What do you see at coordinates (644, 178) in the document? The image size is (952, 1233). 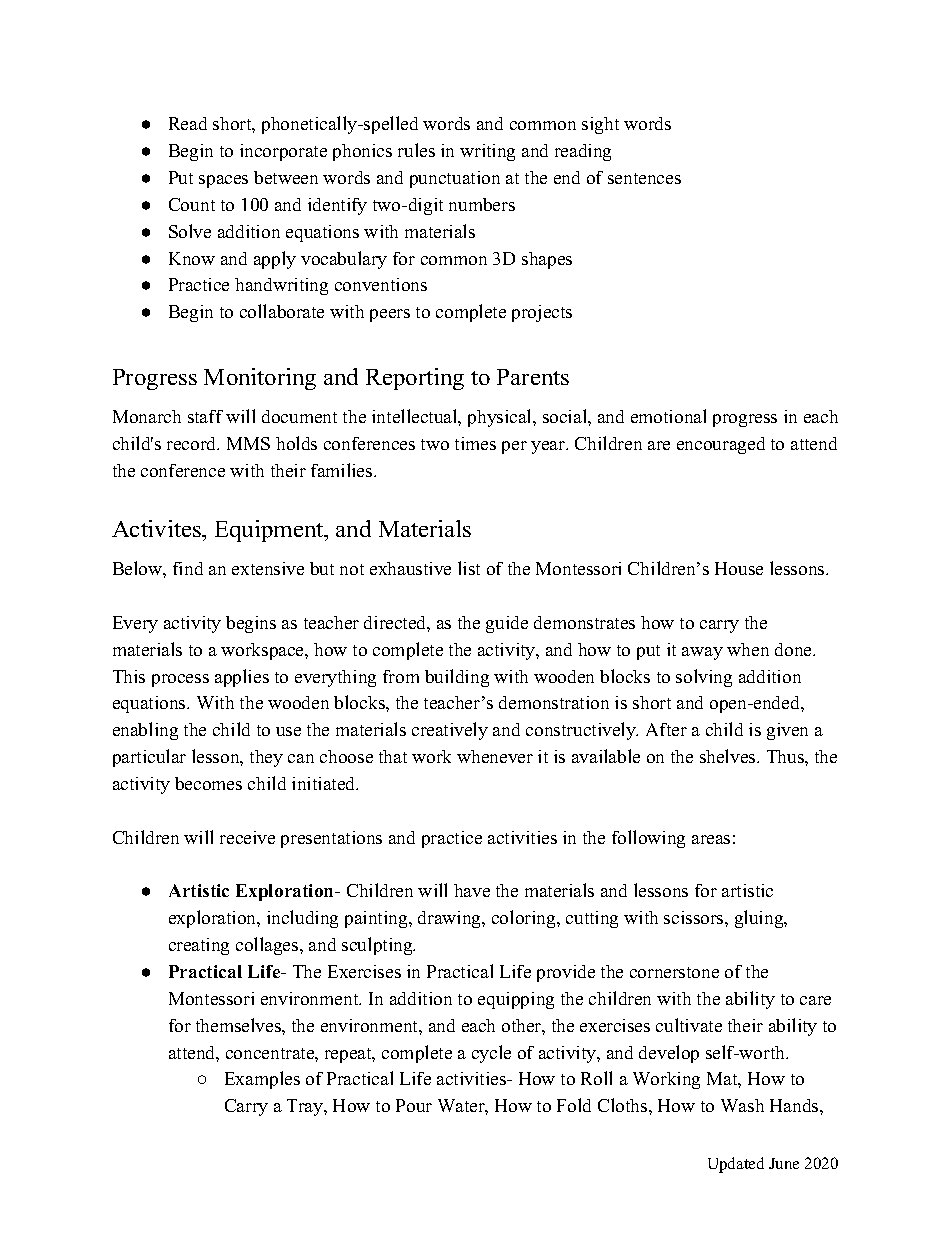 I see `sentences` at bounding box center [644, 178].
